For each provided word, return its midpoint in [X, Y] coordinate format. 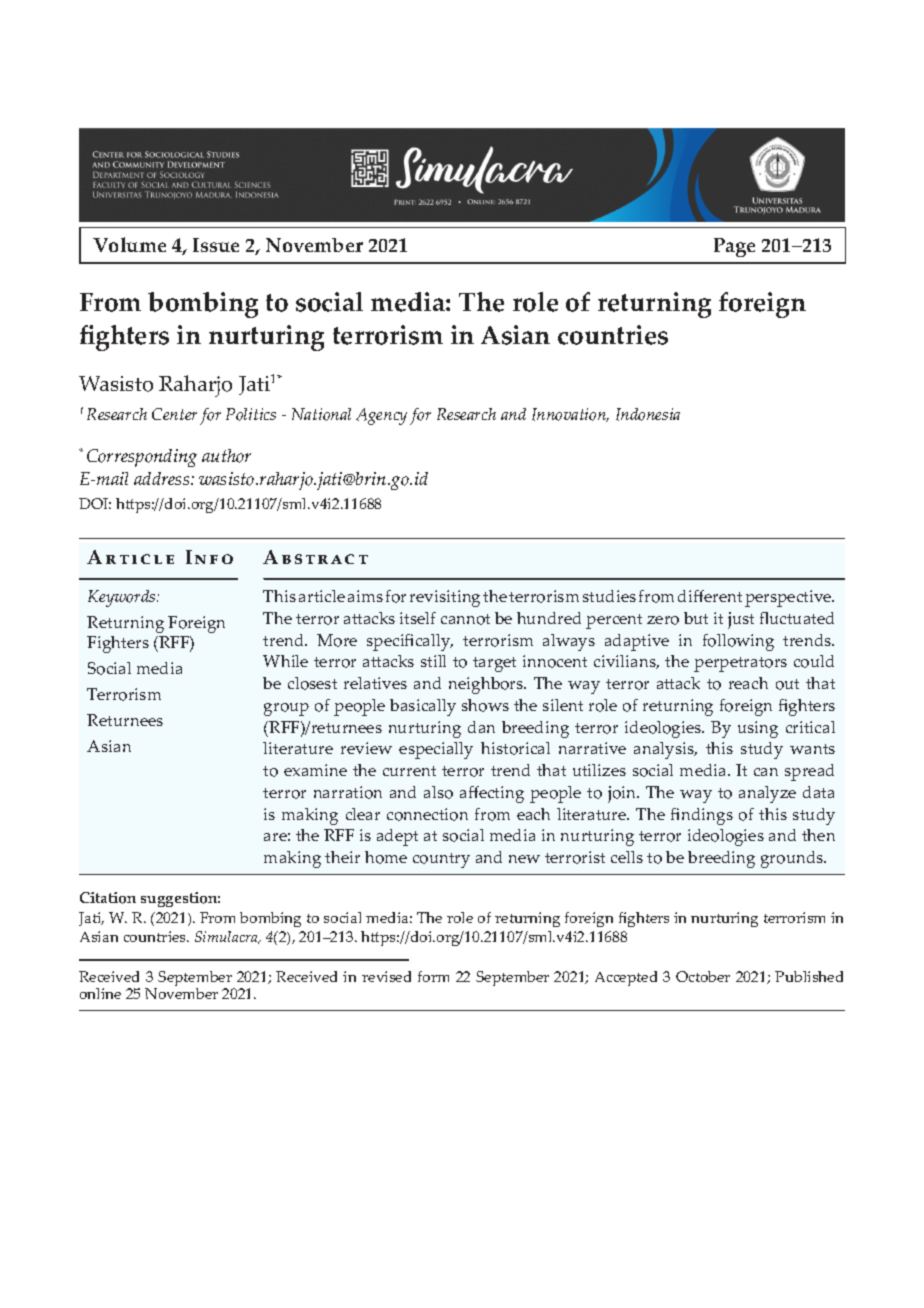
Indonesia [648, 414]
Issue [216, 245]
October [703, 976]
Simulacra [227, 937]
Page [734, 247]
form [433, 976]
